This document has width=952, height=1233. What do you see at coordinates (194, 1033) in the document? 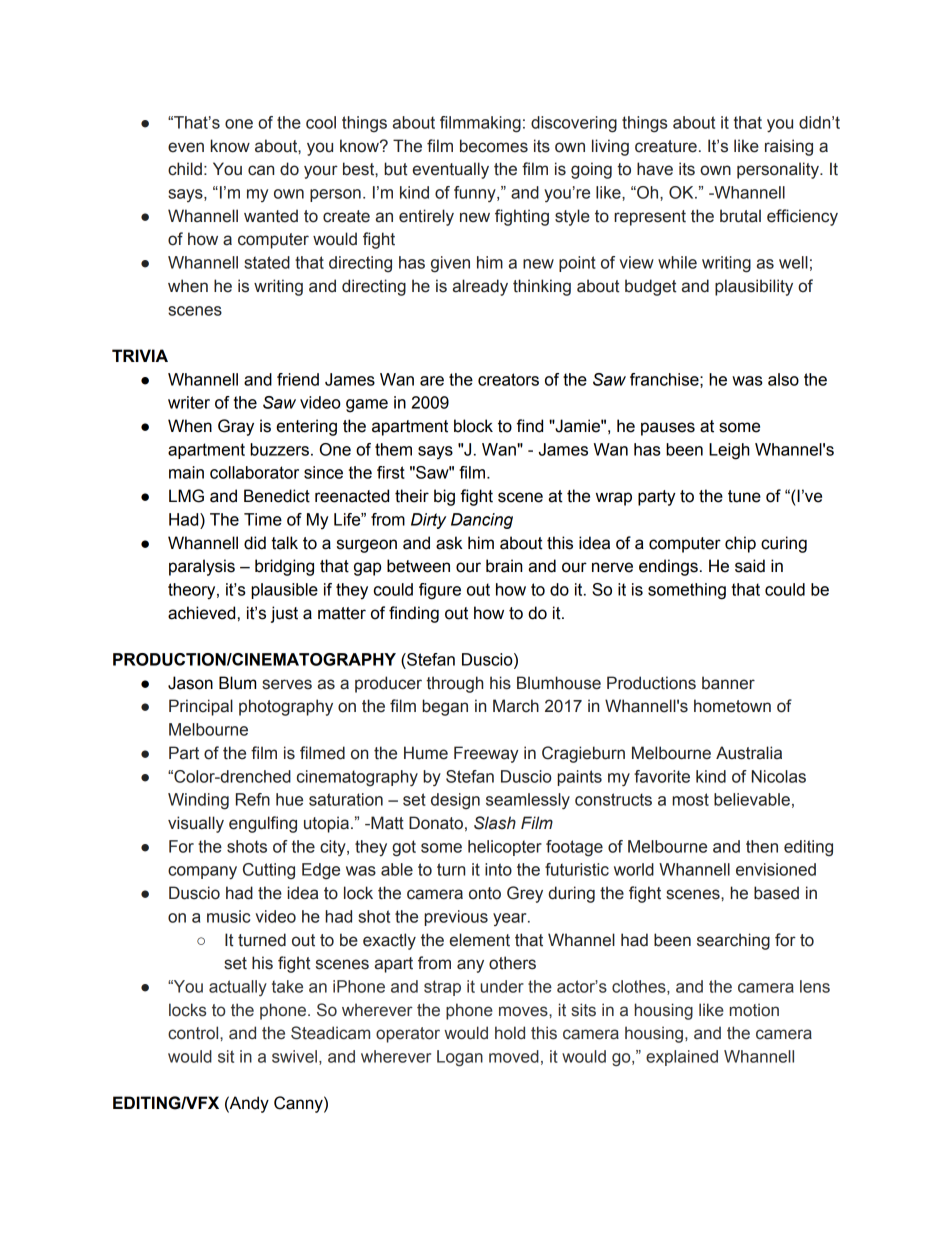
I see `control` at bounding box center [194, 1033].
